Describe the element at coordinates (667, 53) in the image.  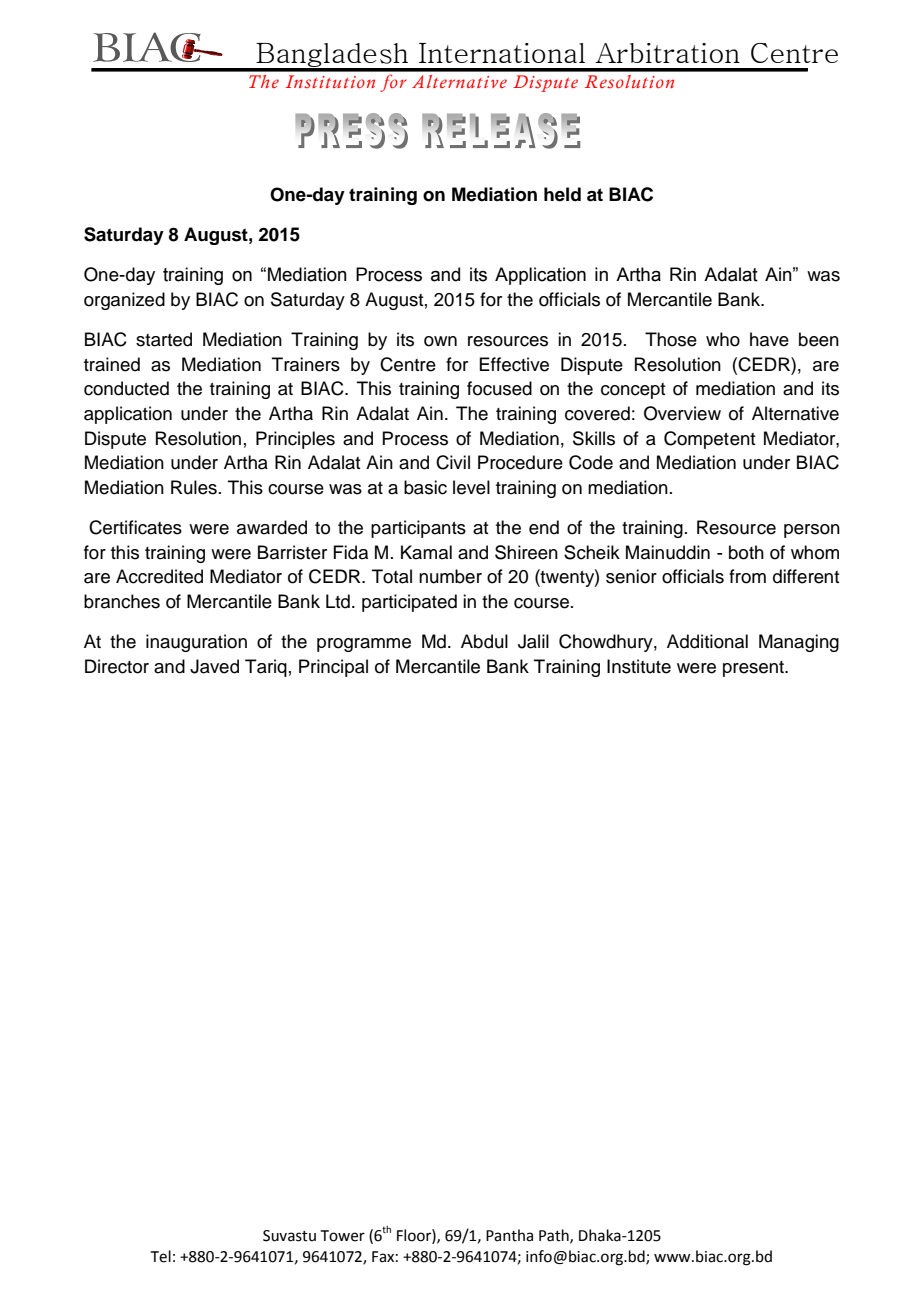
I see `Arbitration` at that location.
